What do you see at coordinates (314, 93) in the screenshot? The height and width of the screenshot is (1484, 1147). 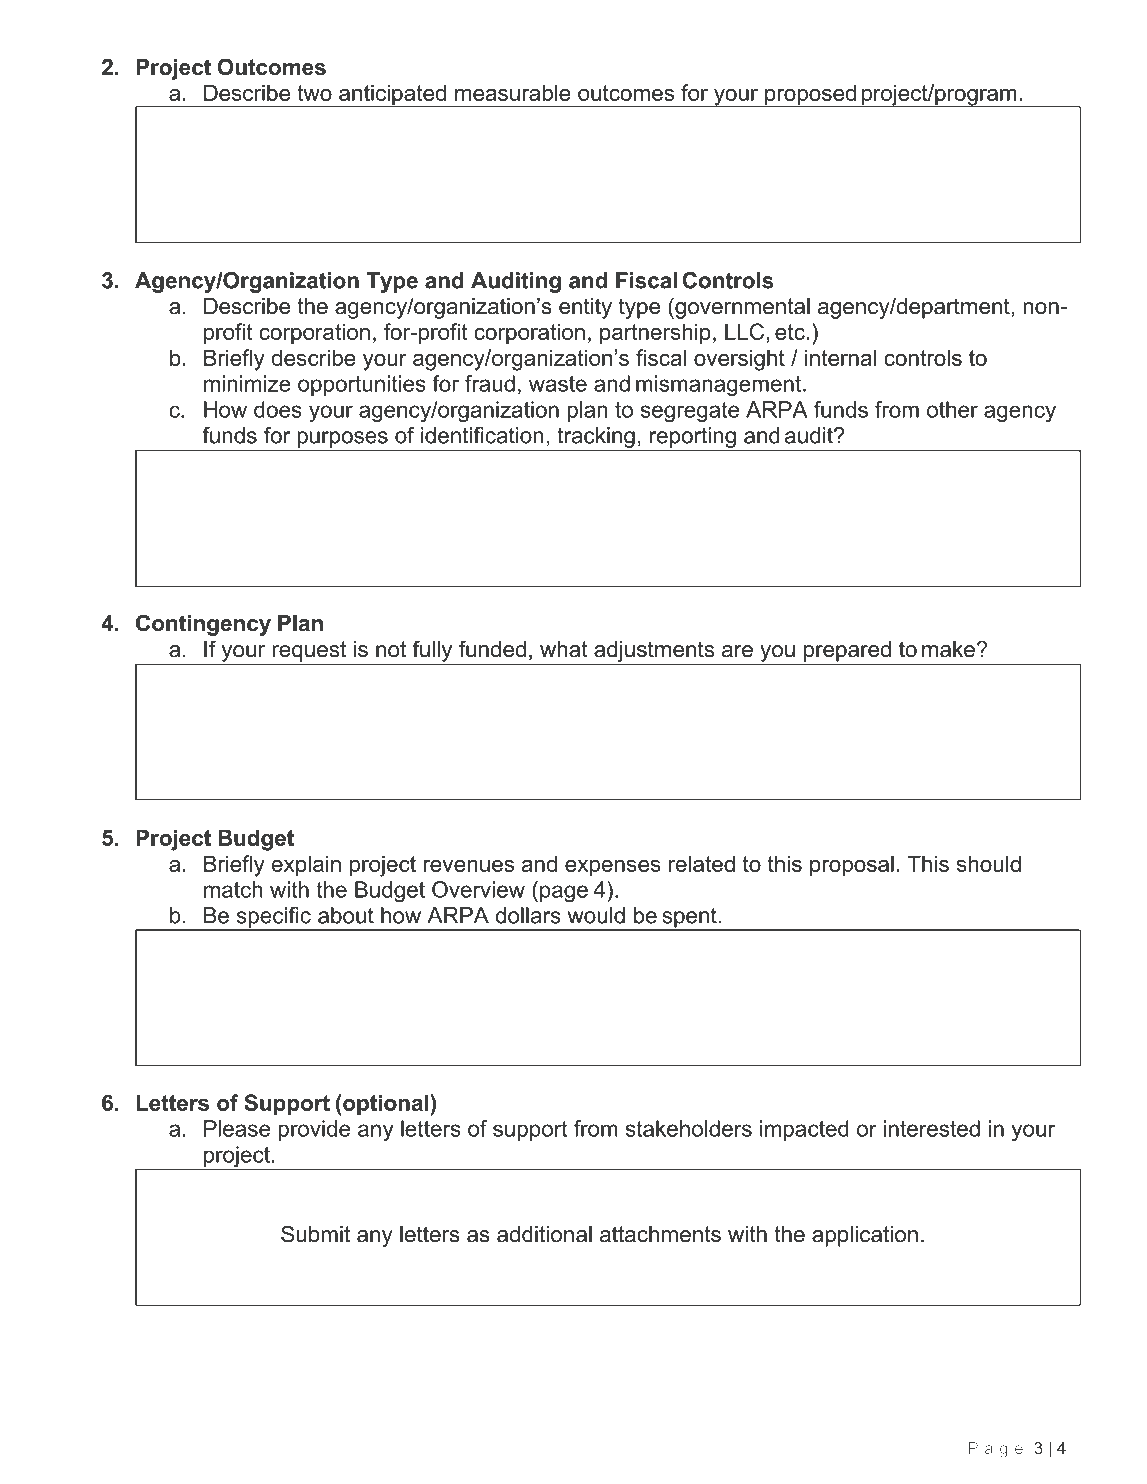 I see `two` at bounding box center [314, 93].
